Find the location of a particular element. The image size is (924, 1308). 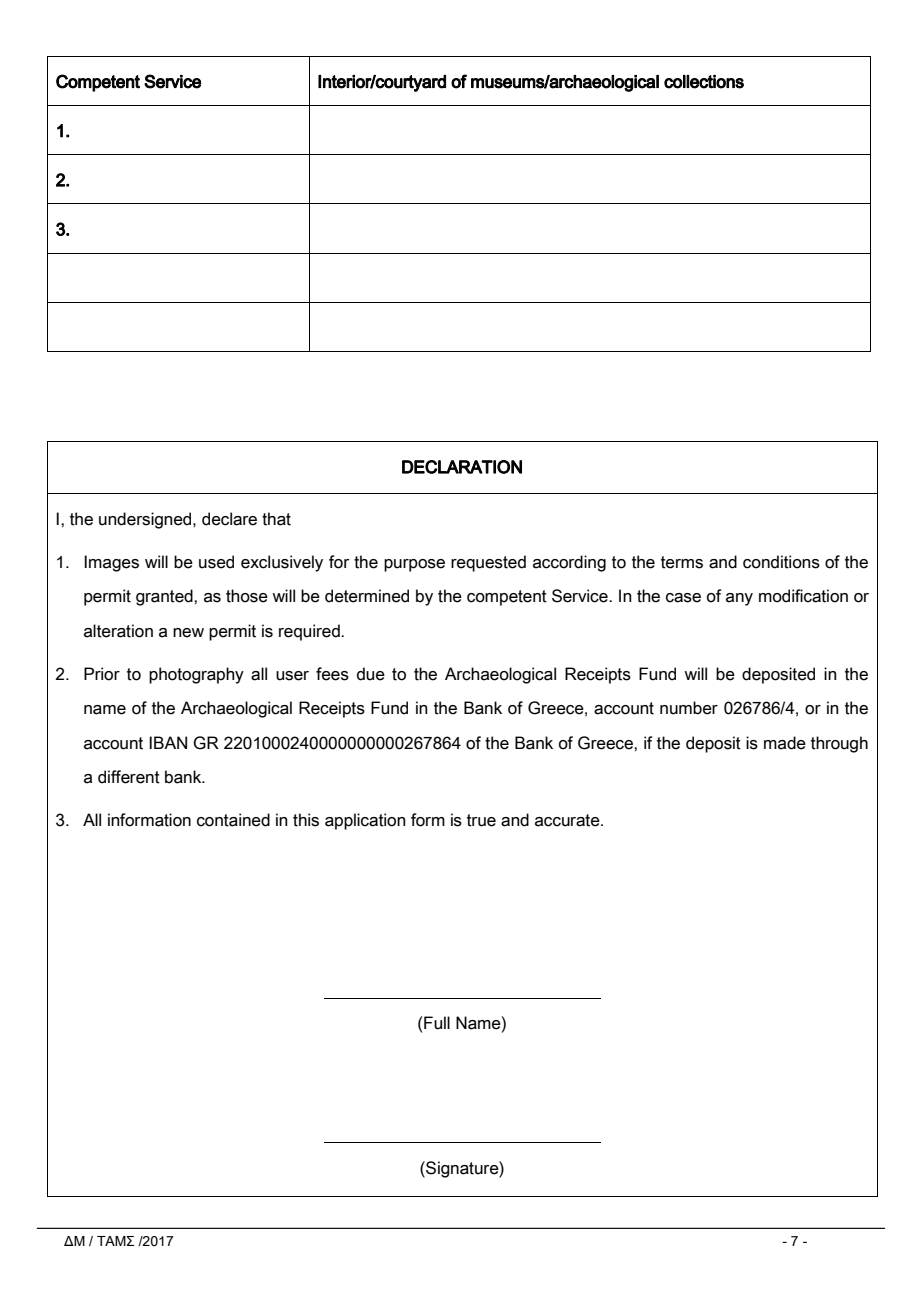

Full is located at coordinates (436, 1023).
